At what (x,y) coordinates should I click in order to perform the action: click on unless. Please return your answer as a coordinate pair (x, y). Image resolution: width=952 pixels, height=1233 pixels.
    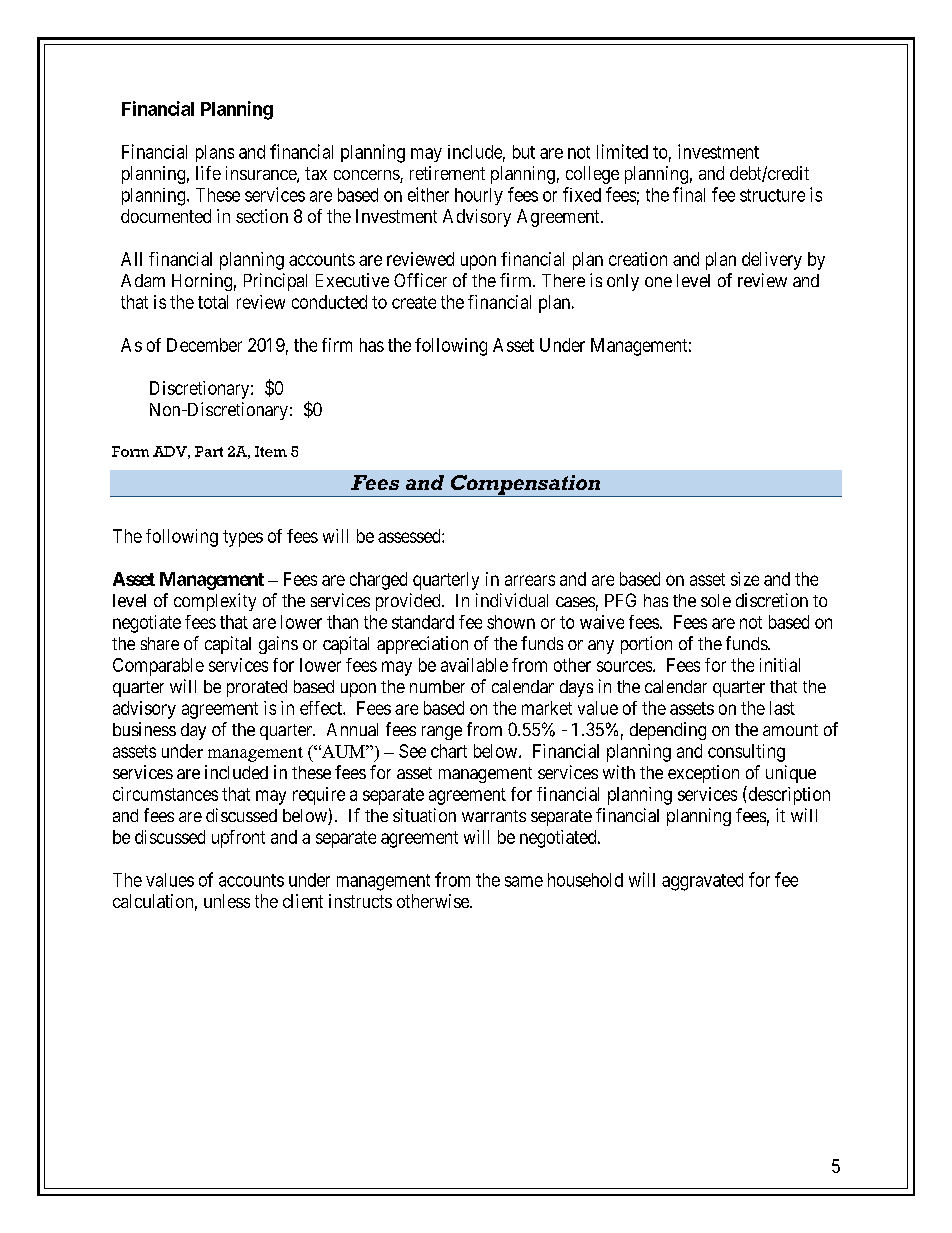
    Looking at the image, I should click on (227, 901).
